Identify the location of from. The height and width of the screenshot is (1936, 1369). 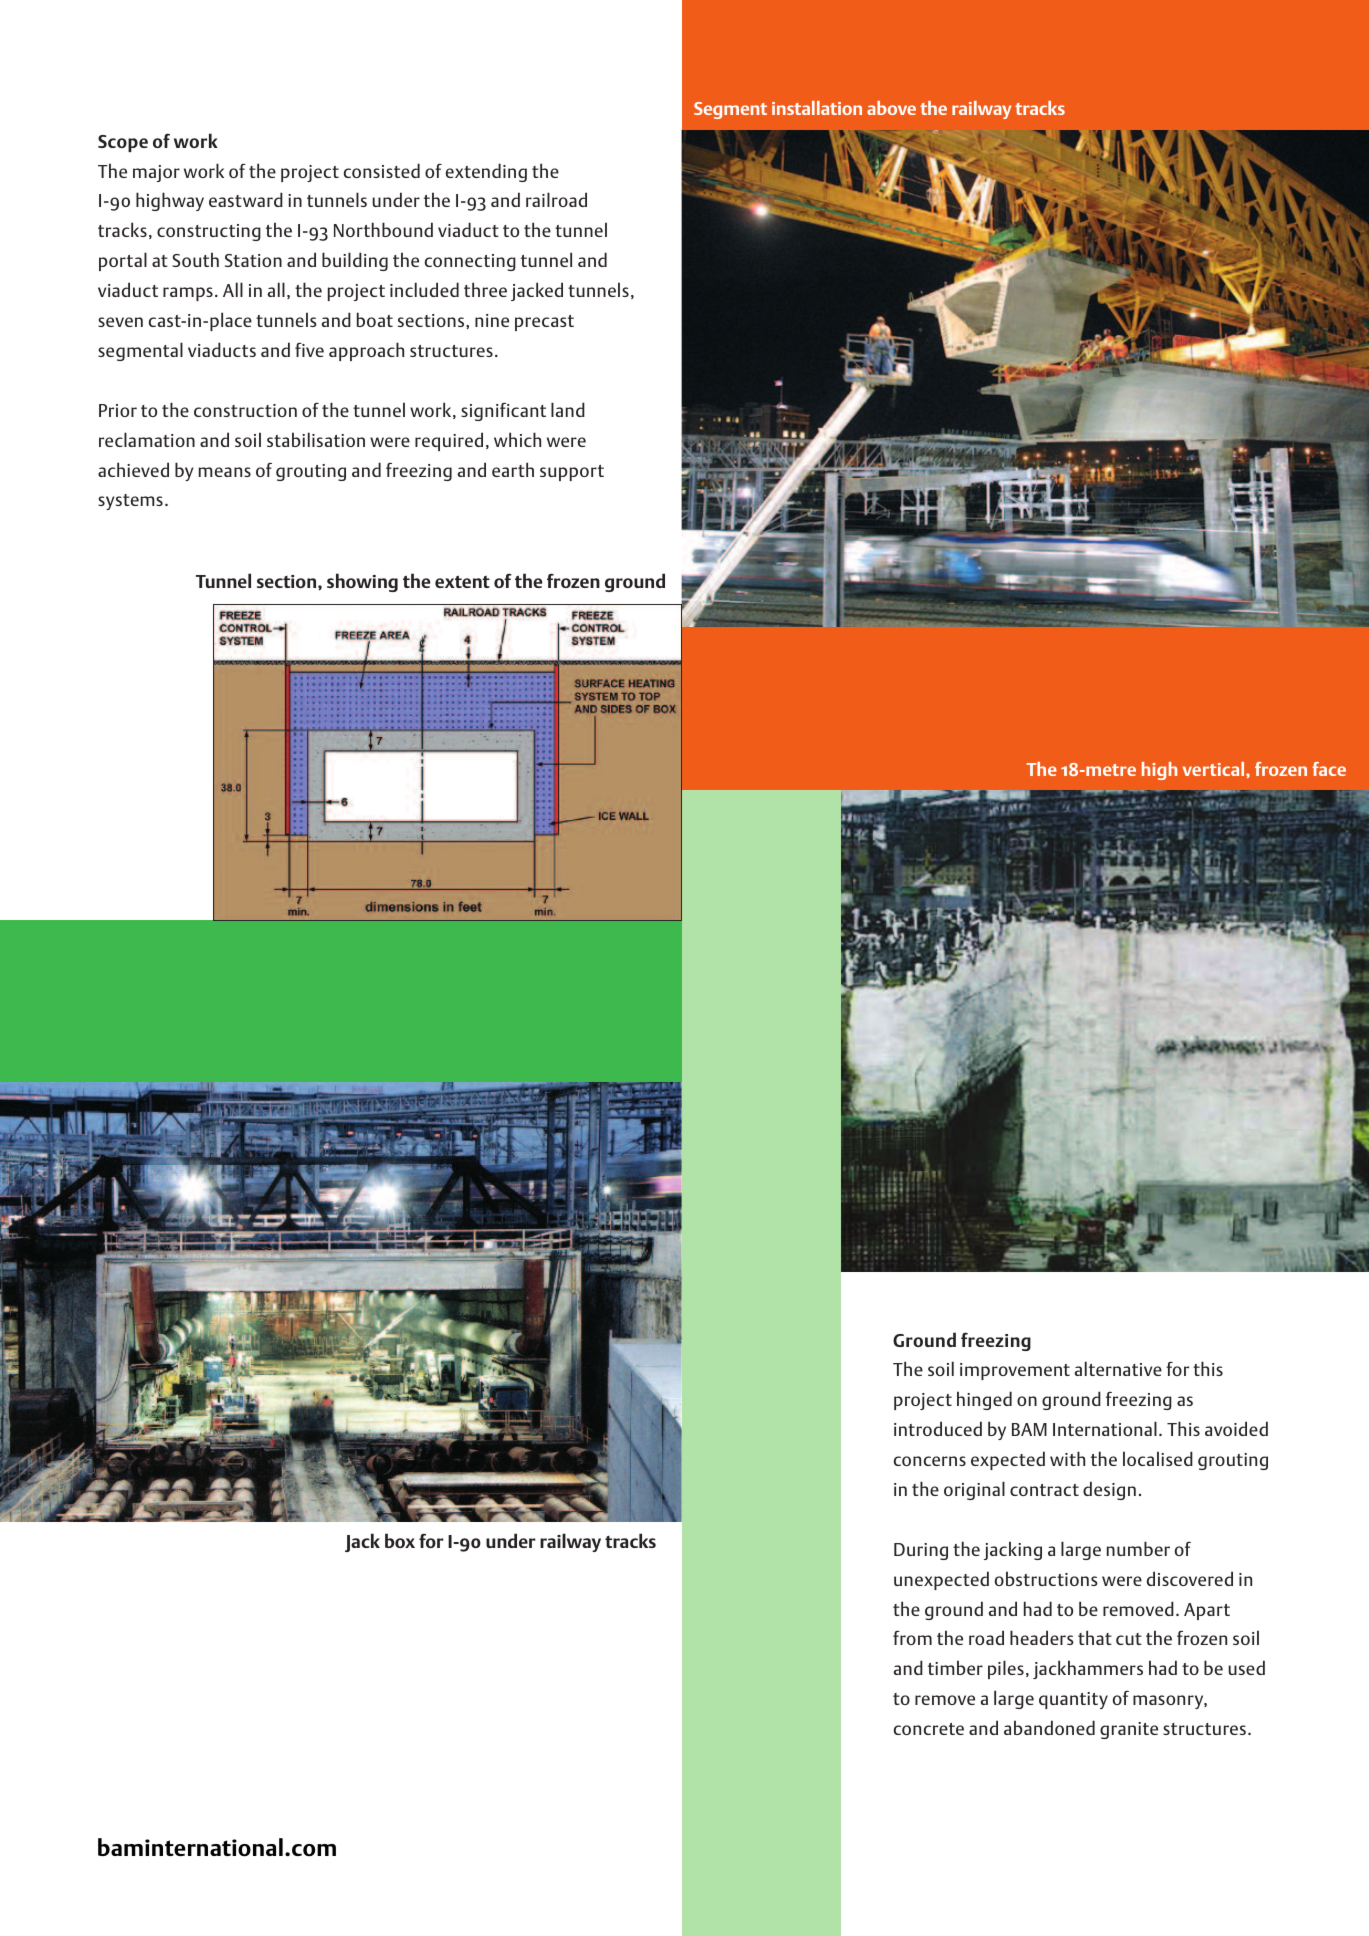
(912, 1637).
